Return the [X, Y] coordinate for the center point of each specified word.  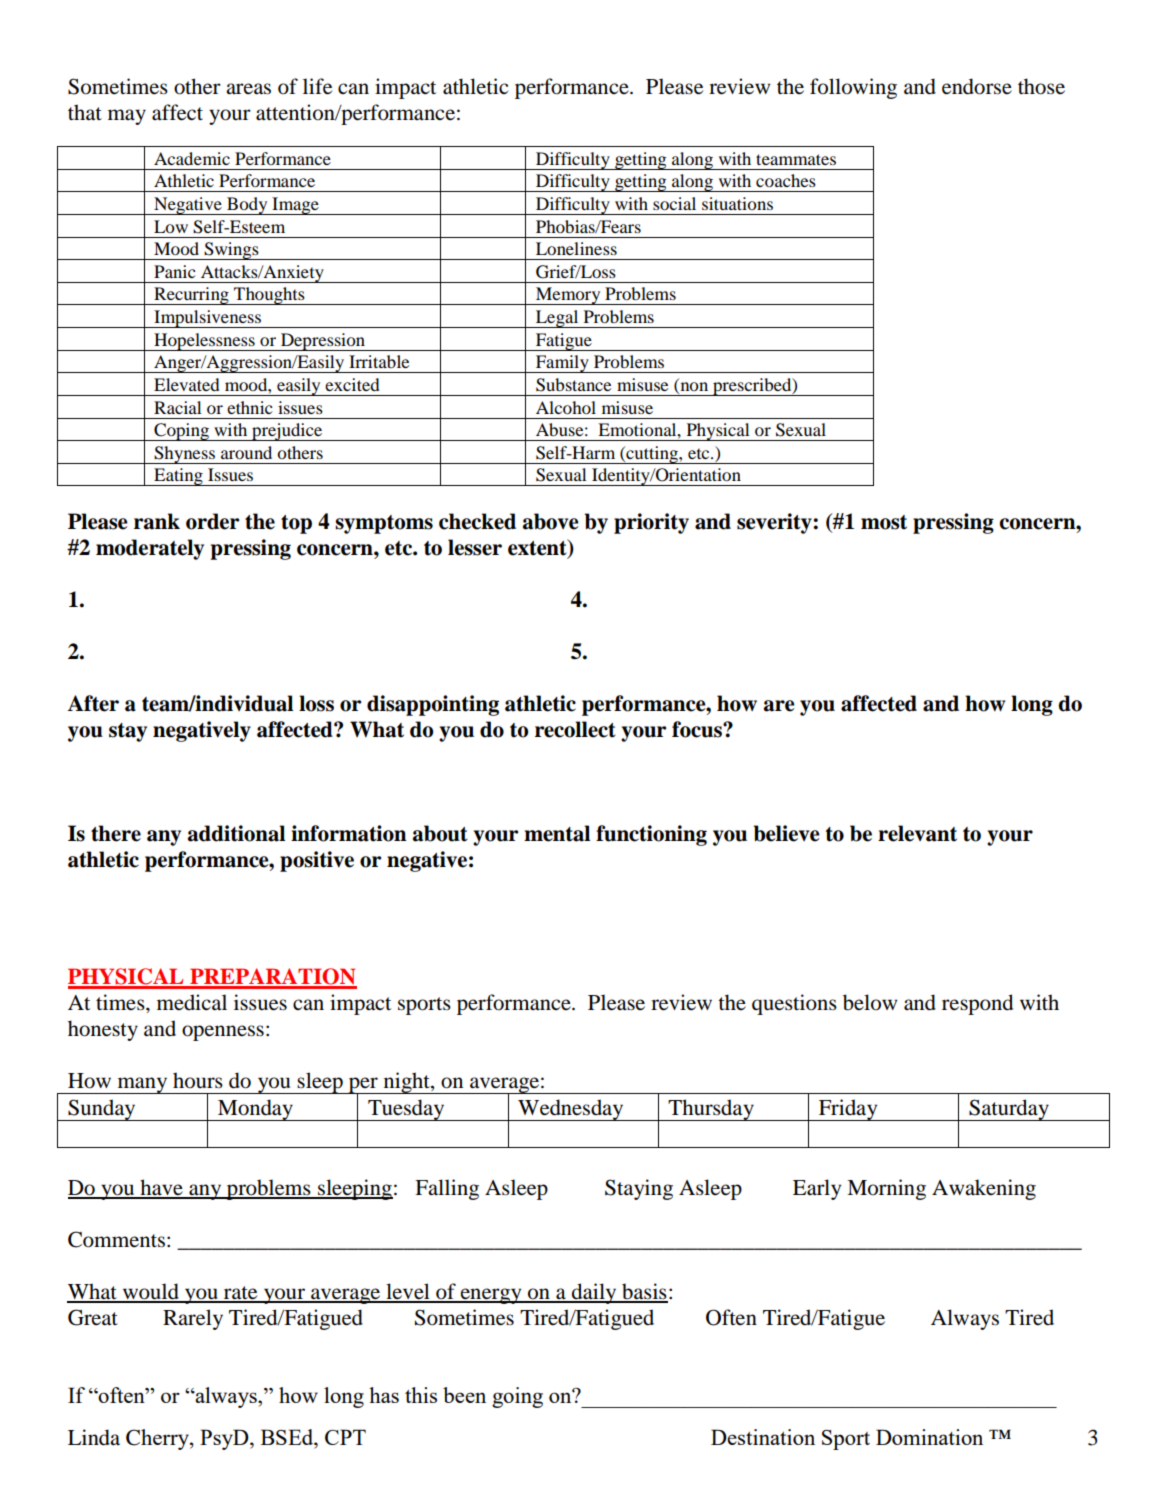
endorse [977, 86]
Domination [929, 1437]
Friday [848, 1110]
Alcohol [566, 407]
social [674, 203]
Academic [192, 158]
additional [236, 833]
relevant [917, 833]
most [884, 522]
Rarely [193, 1319]
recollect [575, 729]
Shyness [185, 455]
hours [198, 1080]
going [517, 1397]
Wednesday [571, 1110]
